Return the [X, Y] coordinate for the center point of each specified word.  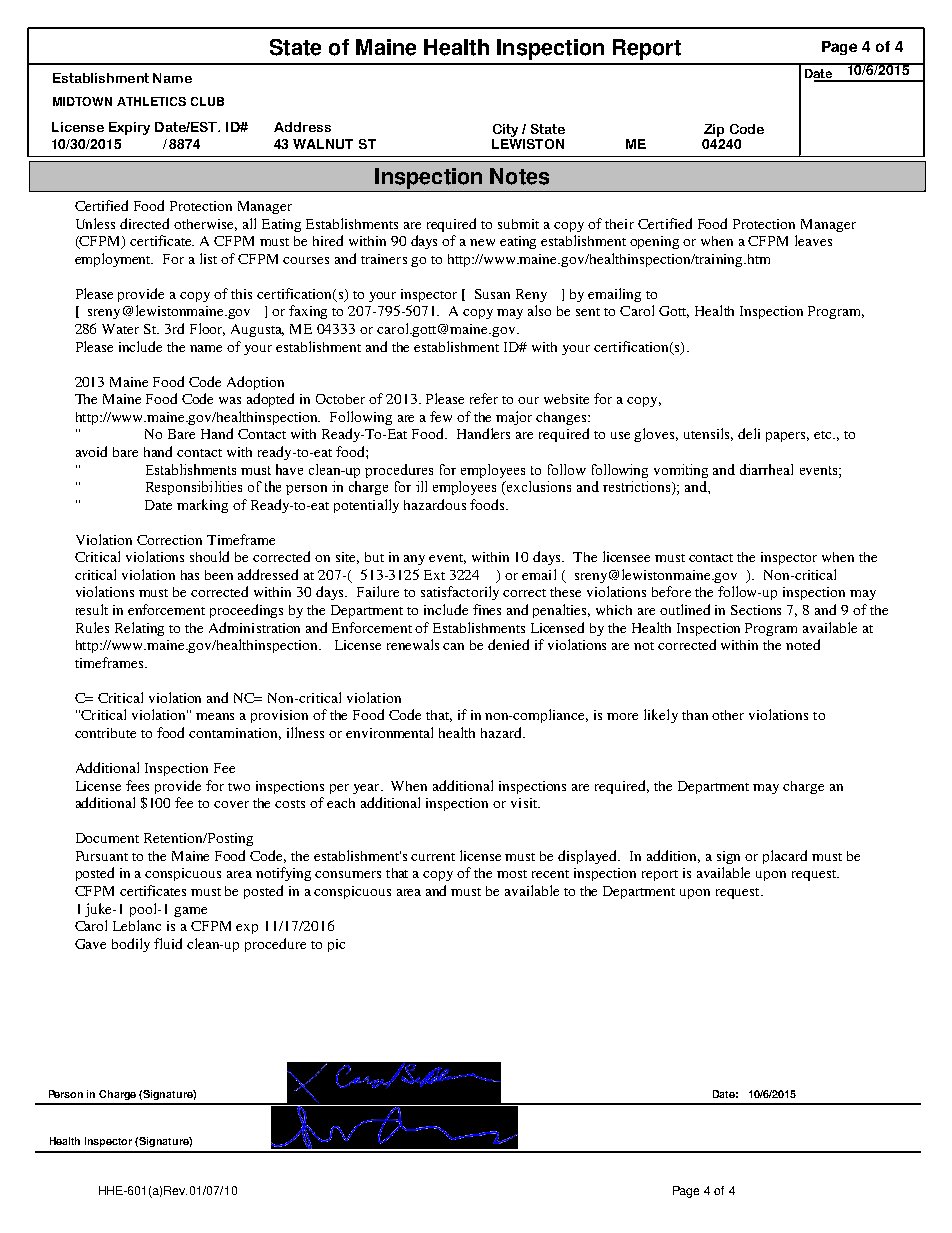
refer [484, 398]
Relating [139, 629]
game [190, 912]
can [453, 646]
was [230, 400]
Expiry [129, 128]
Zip [714, 130]
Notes [519, 176]
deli [749, 433]
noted [803, 644]
